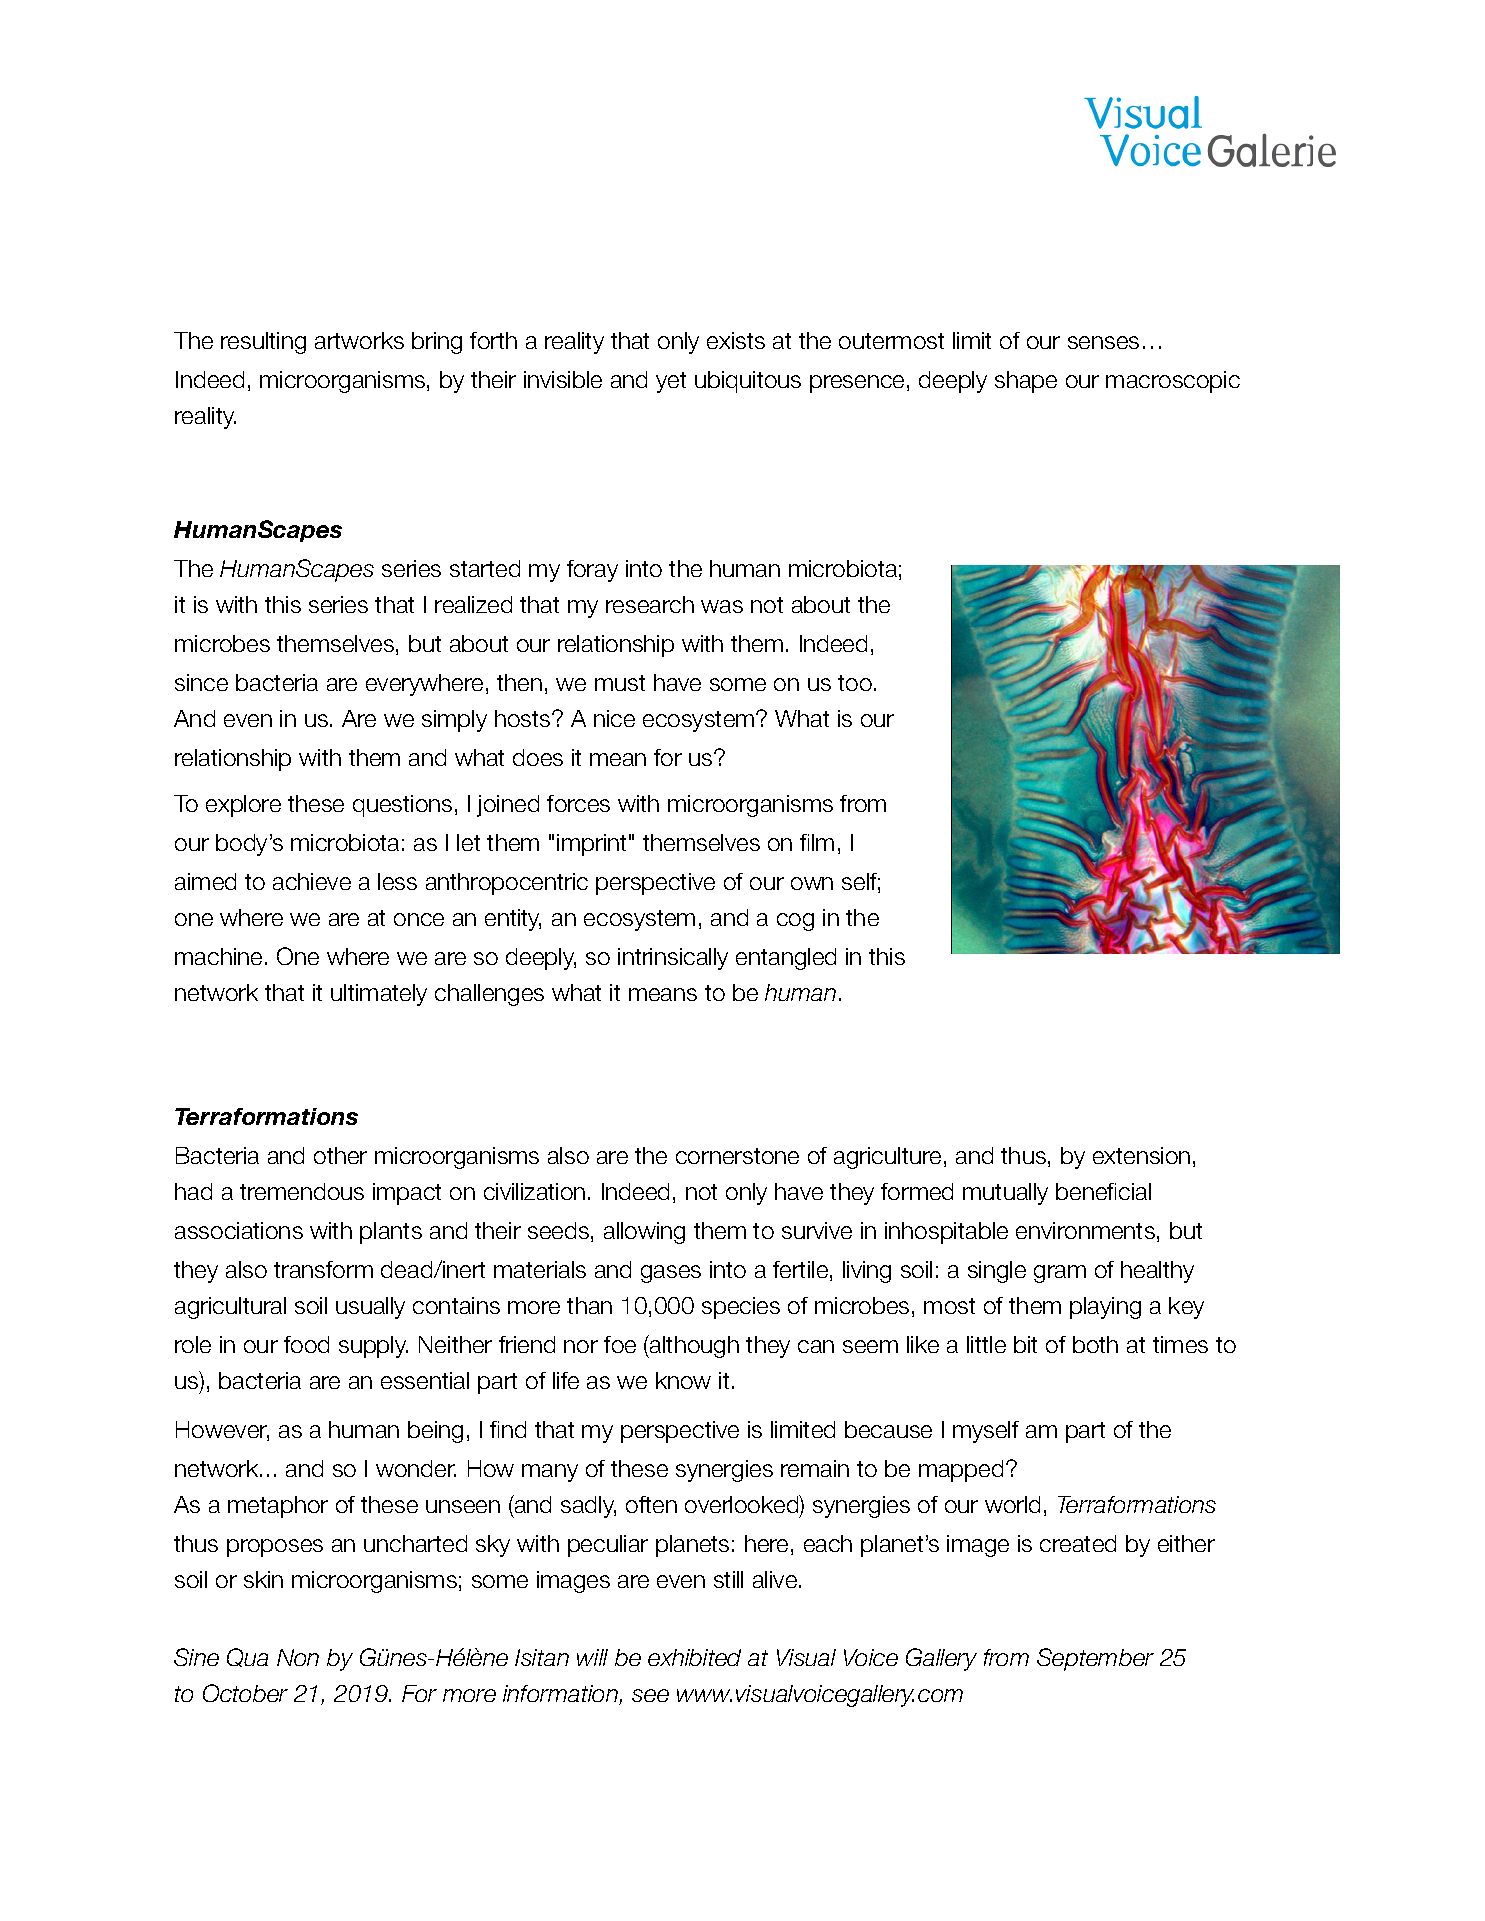  Describe the element at coordinates (694, 1657) in the page. I see `exhibited` at that location.
